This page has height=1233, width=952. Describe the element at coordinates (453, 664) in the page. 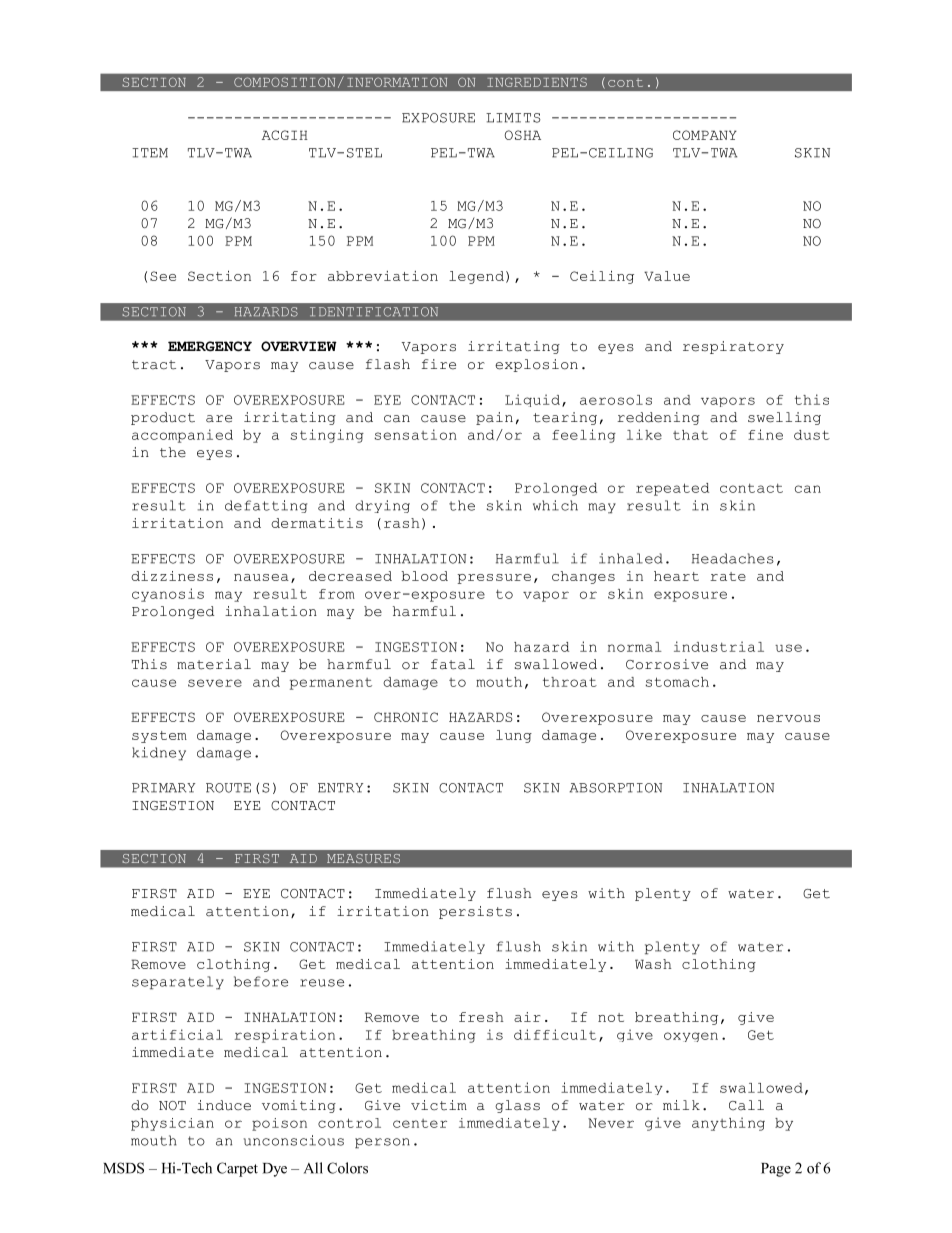

I see `fatal` at that location.
